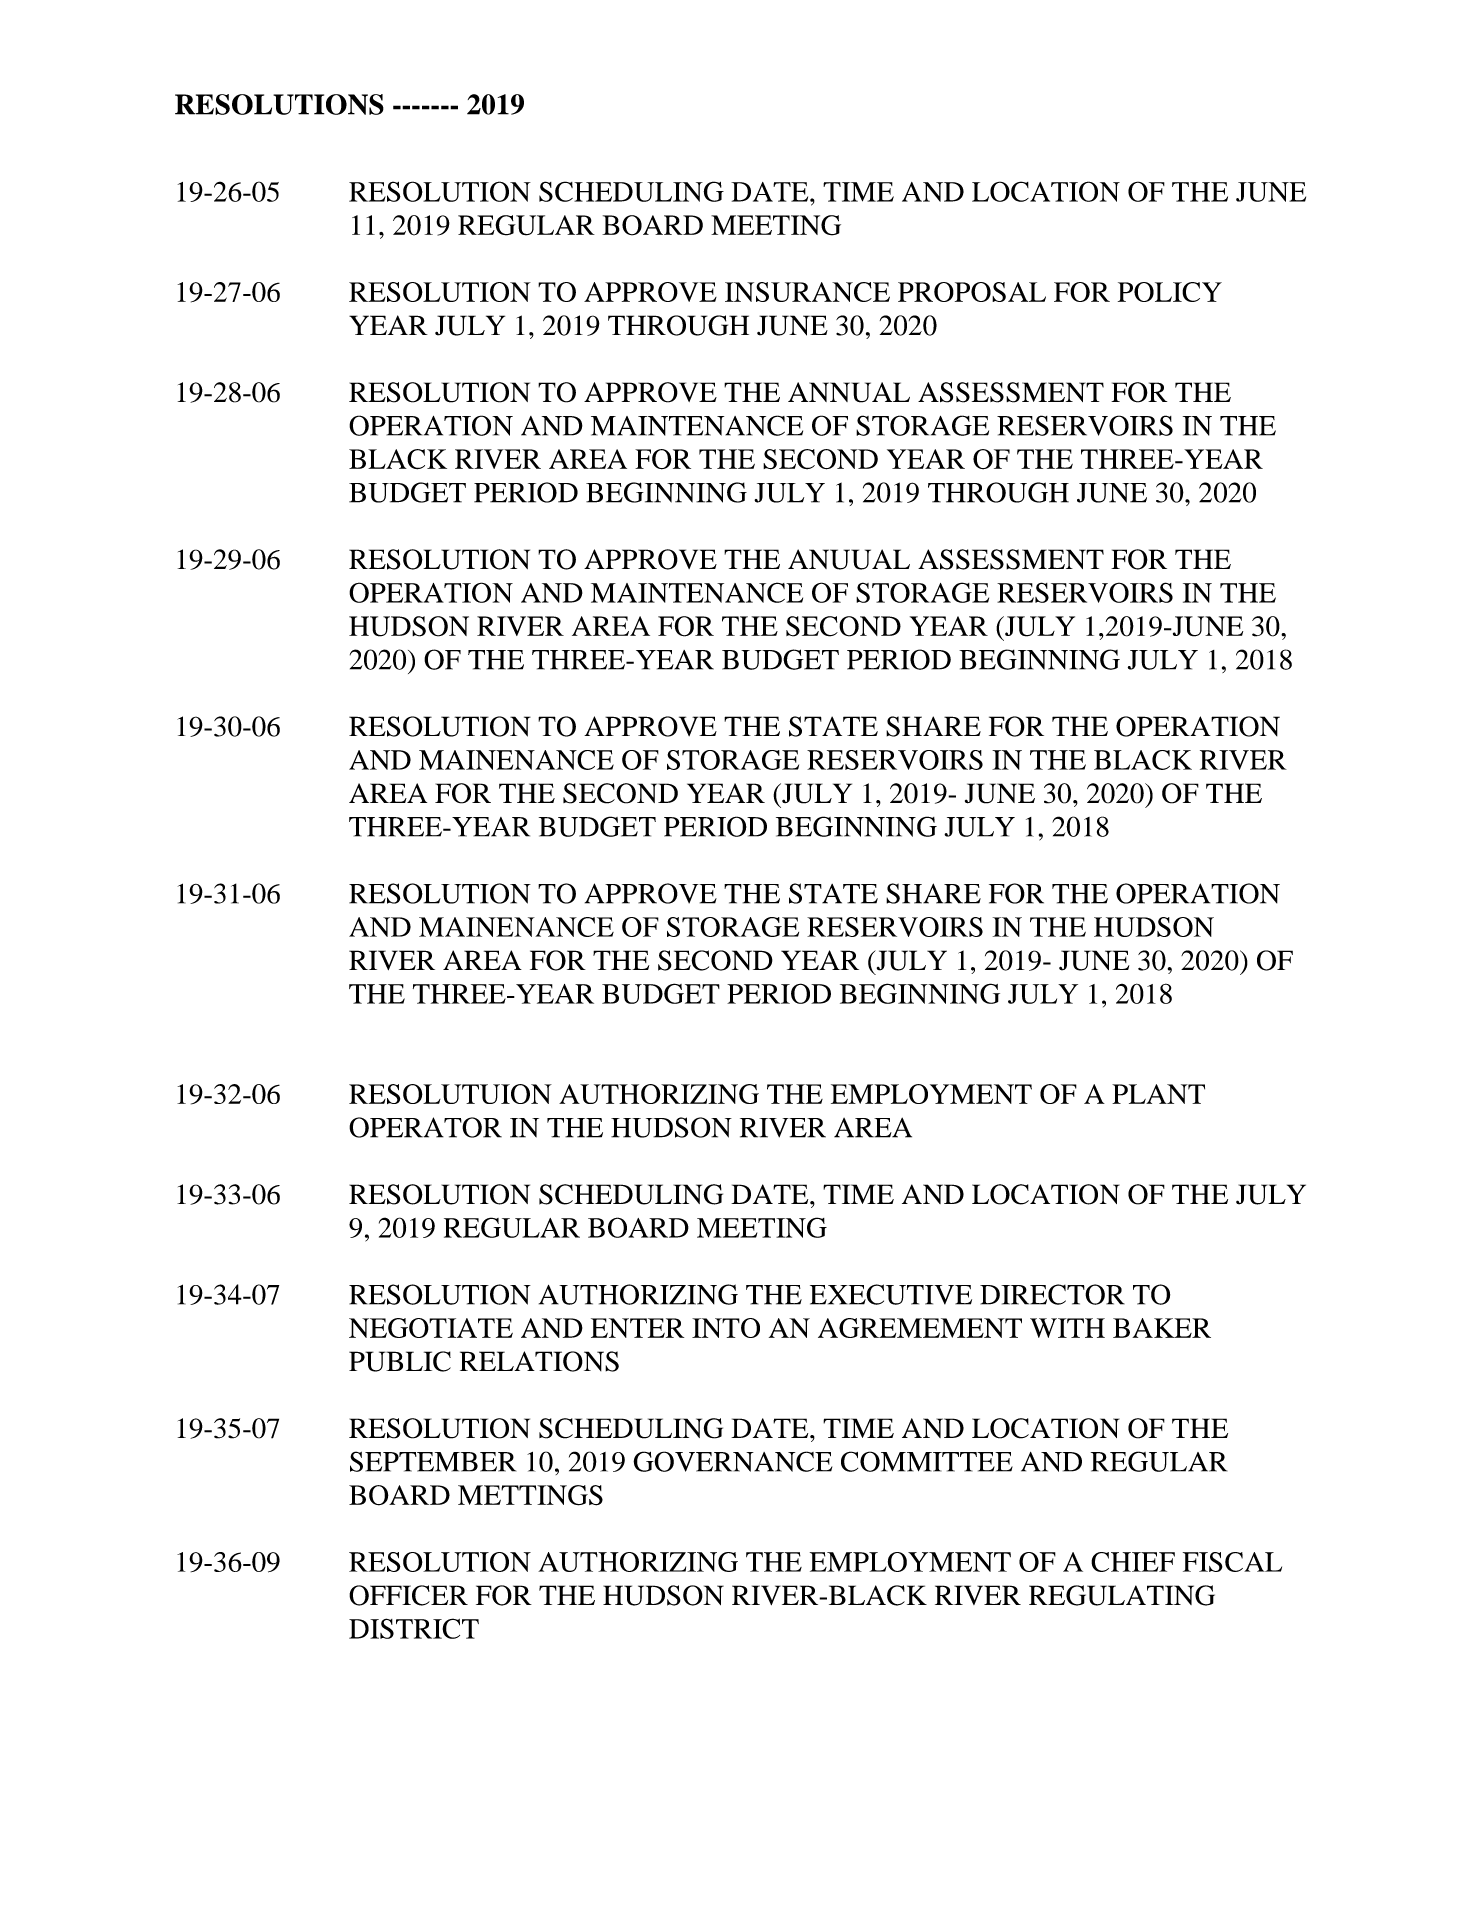  I want to click on EXECUTIVE, so click(891, 1294).
